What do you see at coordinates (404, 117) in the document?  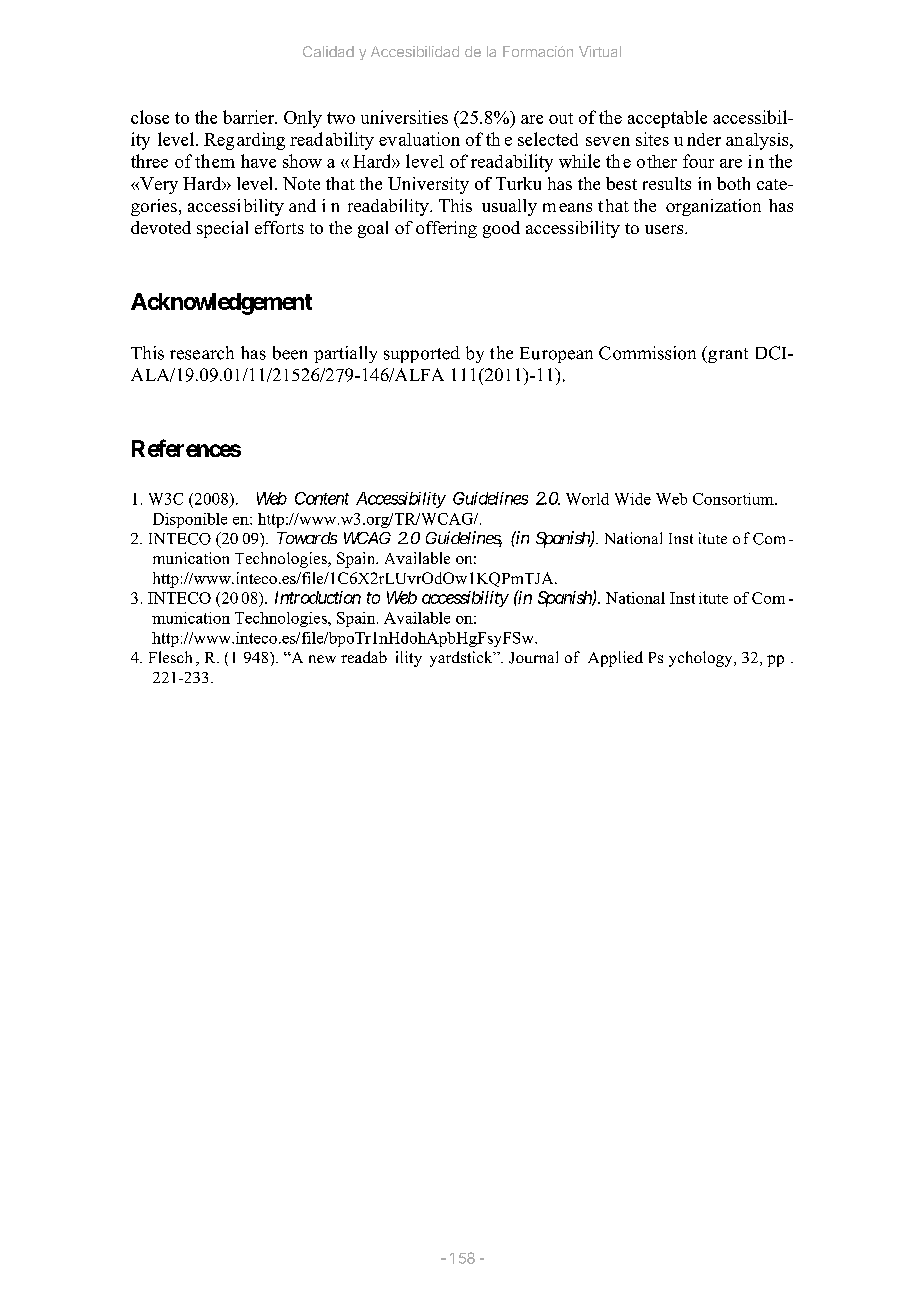 I see `universities` at bounding box center [404, 117].
